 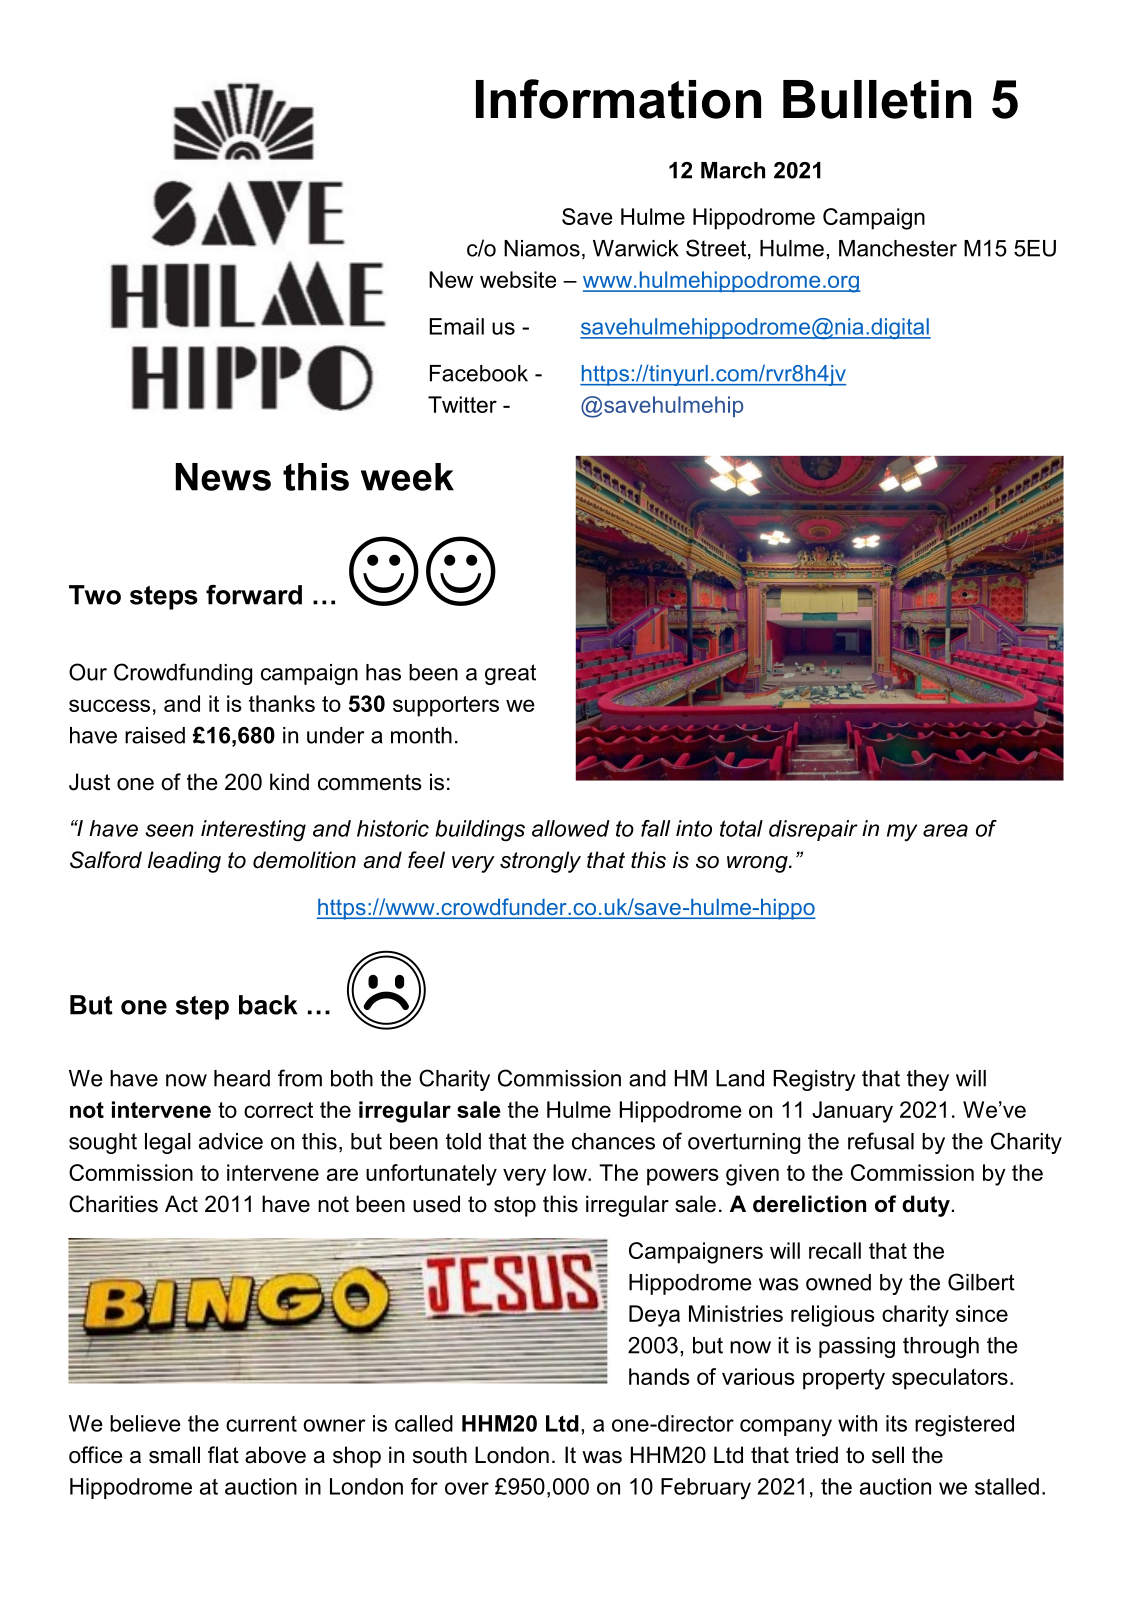 I want to click on Information, so click(x=618, y=99).
